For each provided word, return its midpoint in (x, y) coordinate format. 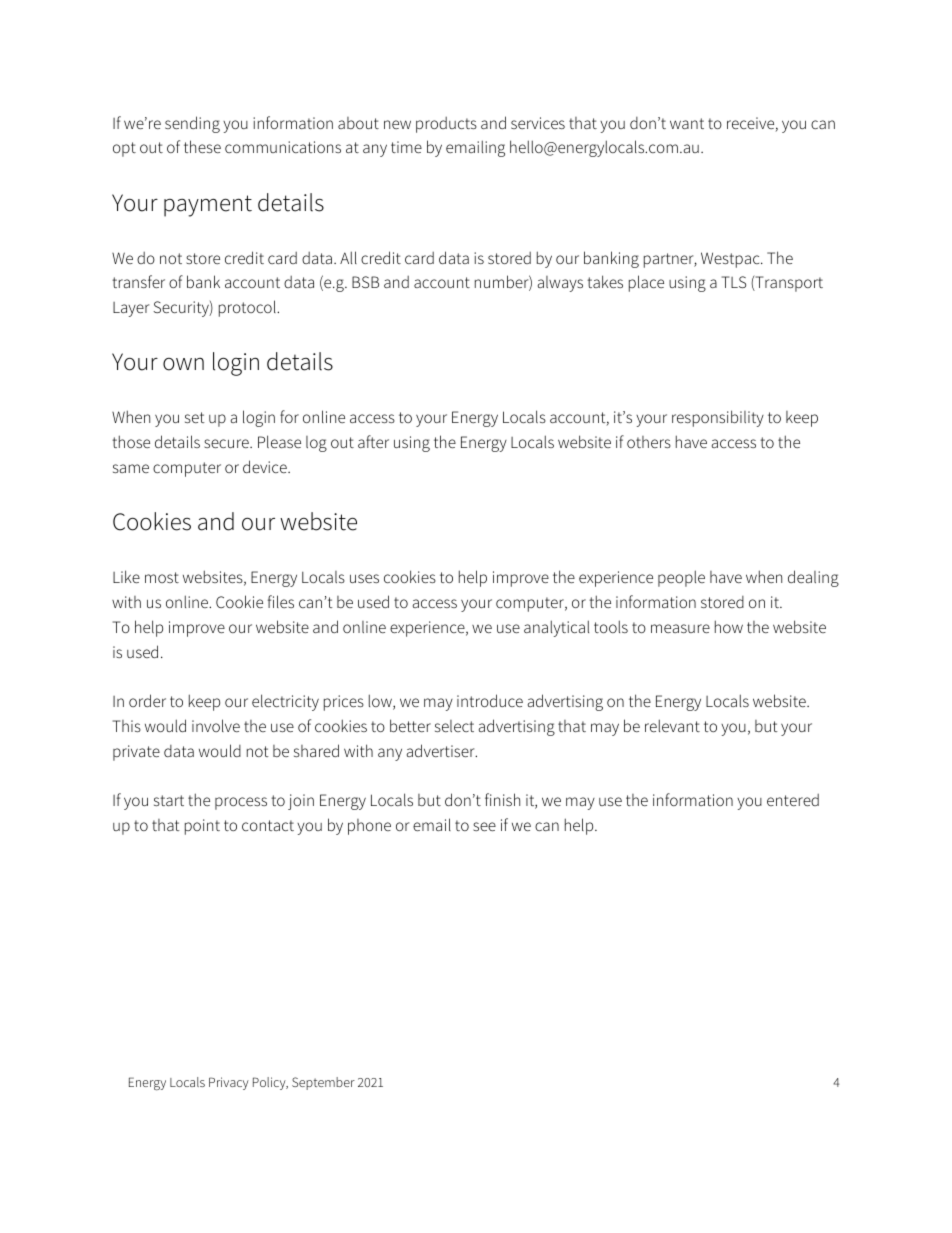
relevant (672, 725)
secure (227, 443)
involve (216, 725)
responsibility (718, 418)
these (202, 146)
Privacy (229, 1083)
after (373, 441)
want (687, 123)
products (446, 125)
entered (793, 800)
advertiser (442, 750)
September (323, 1083)
